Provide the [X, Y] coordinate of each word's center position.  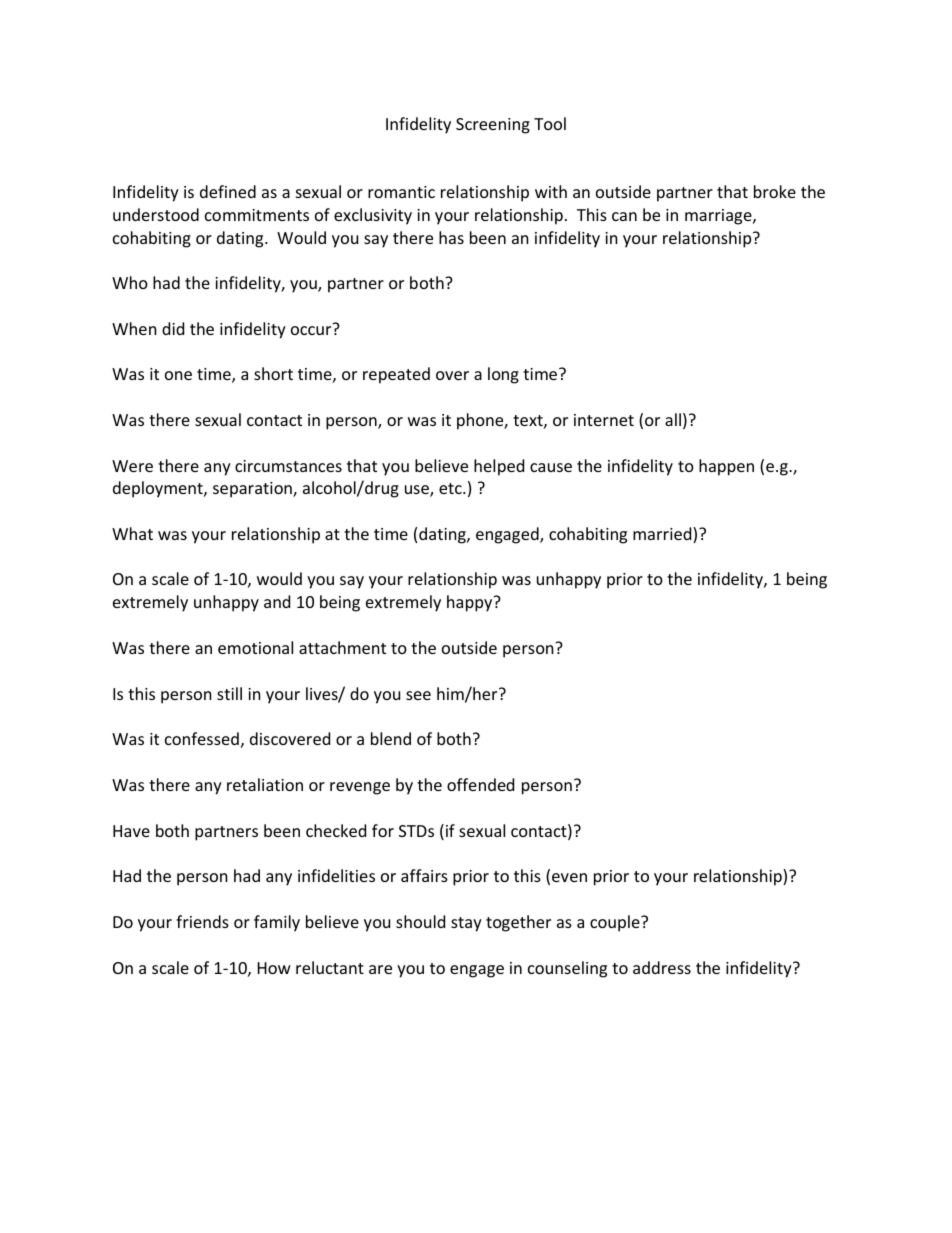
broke [775, 191]
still [229, 693]
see [418, 695]
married [663, 535]
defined [228, 191]
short [273, 373]
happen [726, 467]
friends [202, 921]
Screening [493, 126]
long [503, 375]
